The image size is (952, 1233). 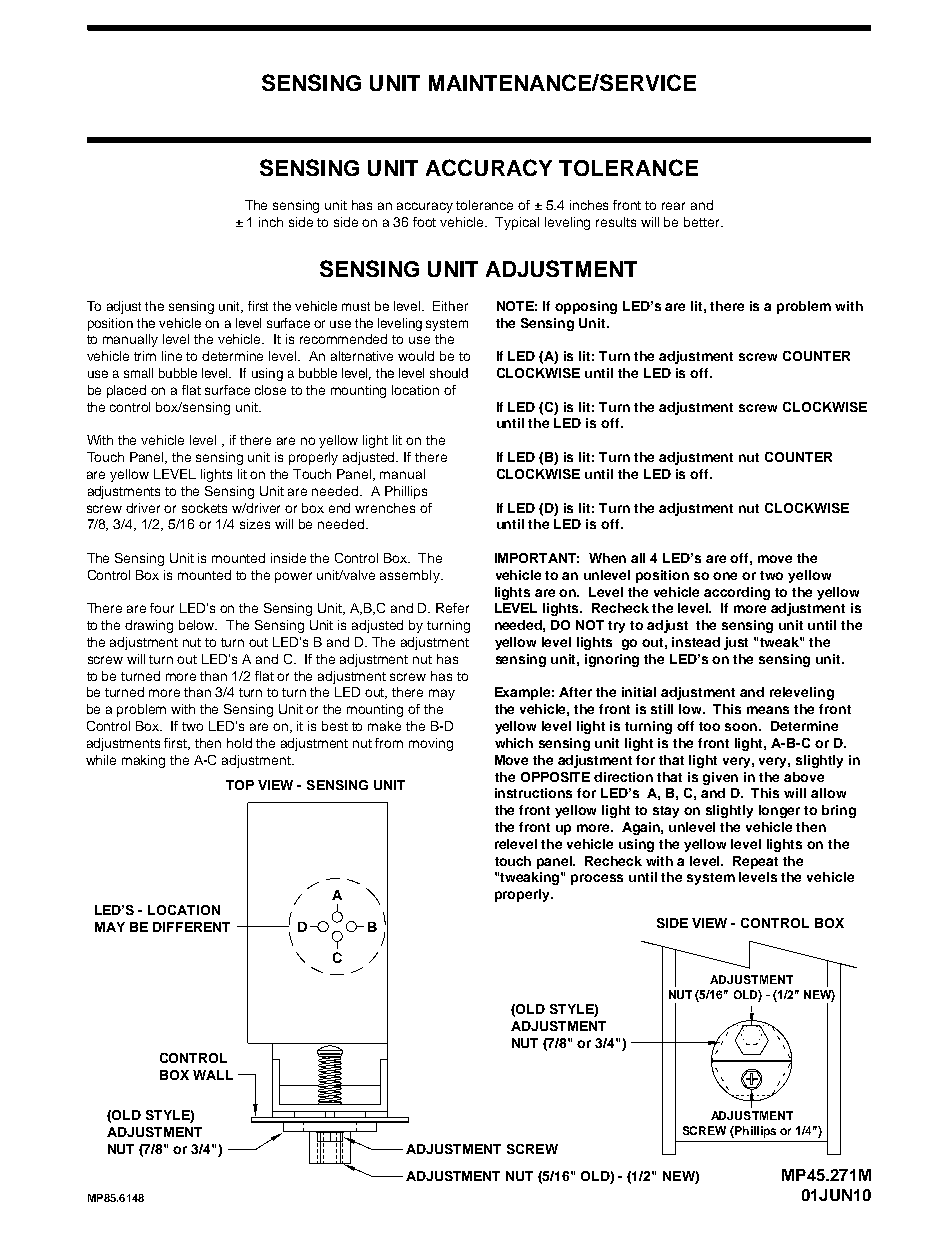 What do you see at coordinates (755, 862) in the page?
I see `Repeat` at bounding box center [755, 862].
